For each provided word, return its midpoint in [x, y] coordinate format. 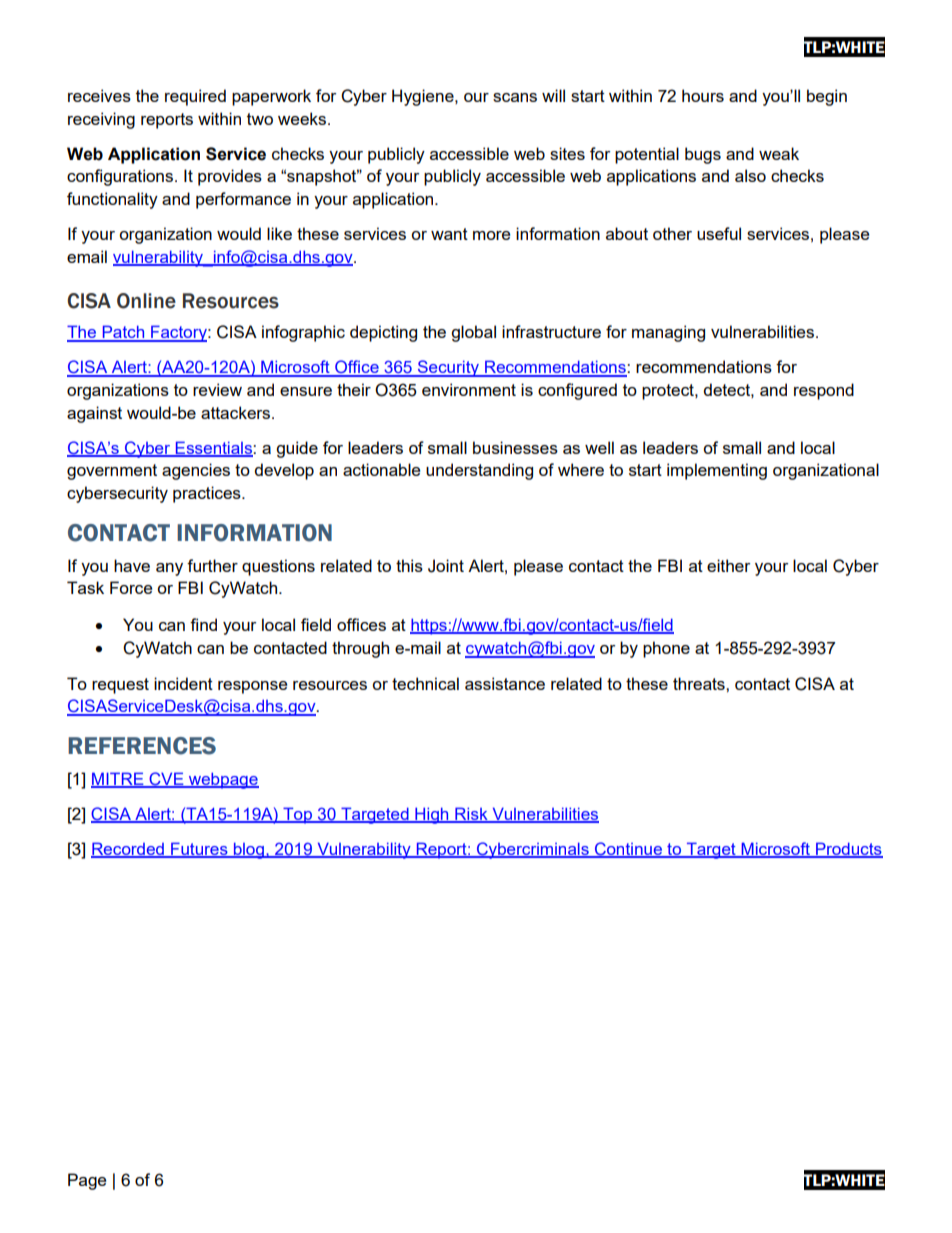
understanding [479, 471]
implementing [717, 471]
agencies [196, 471]
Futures [199, 850]
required [195, 97]
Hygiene [424, 97]
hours [703, 95]
